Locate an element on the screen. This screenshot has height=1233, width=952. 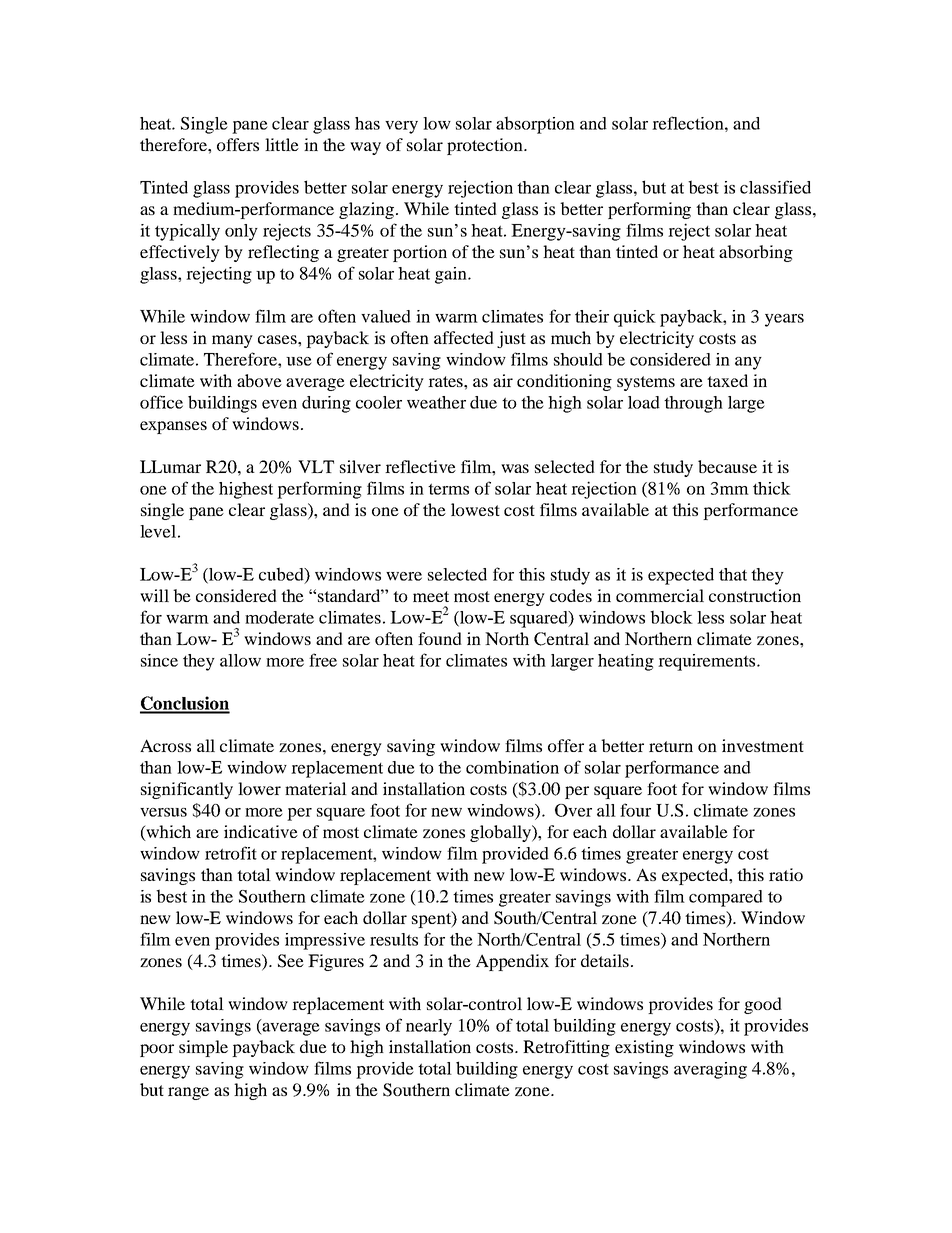
expanses is located at coordinates (173, 427).
